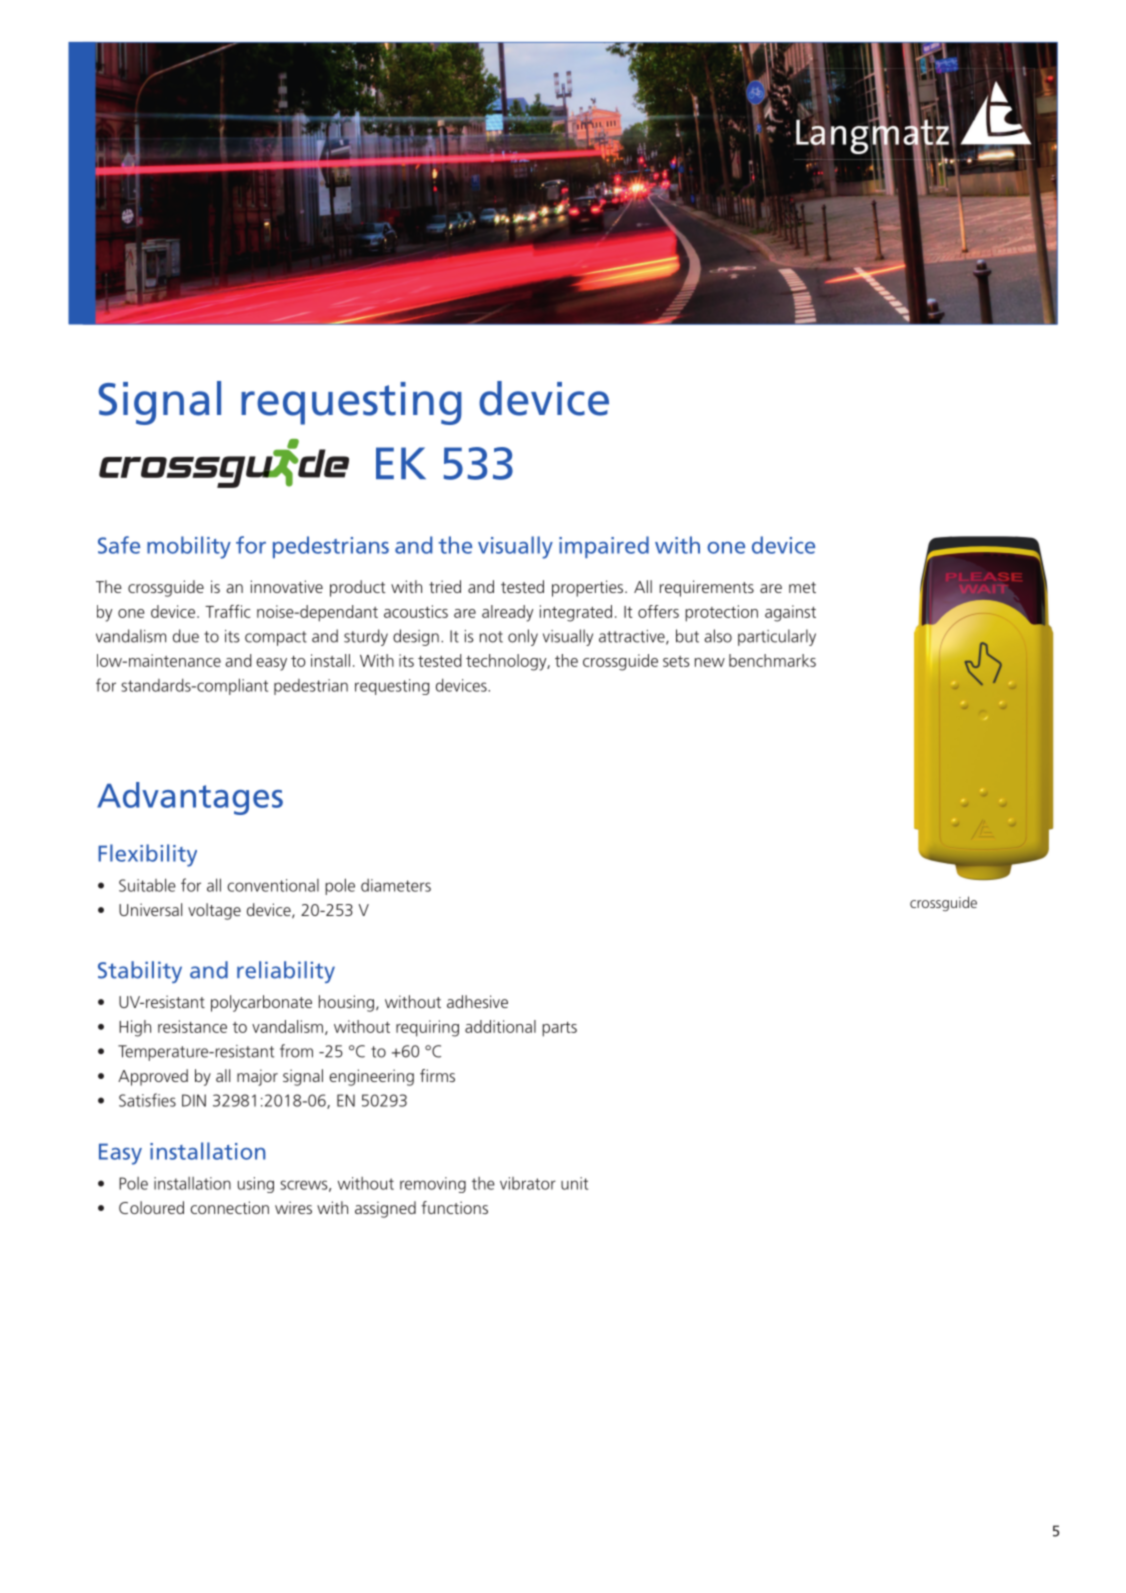 The image size is (1126, 1593). What do you see at coordinates (574, 1183) in the image?
I see `unit` at bounding box center [574, 1183].
